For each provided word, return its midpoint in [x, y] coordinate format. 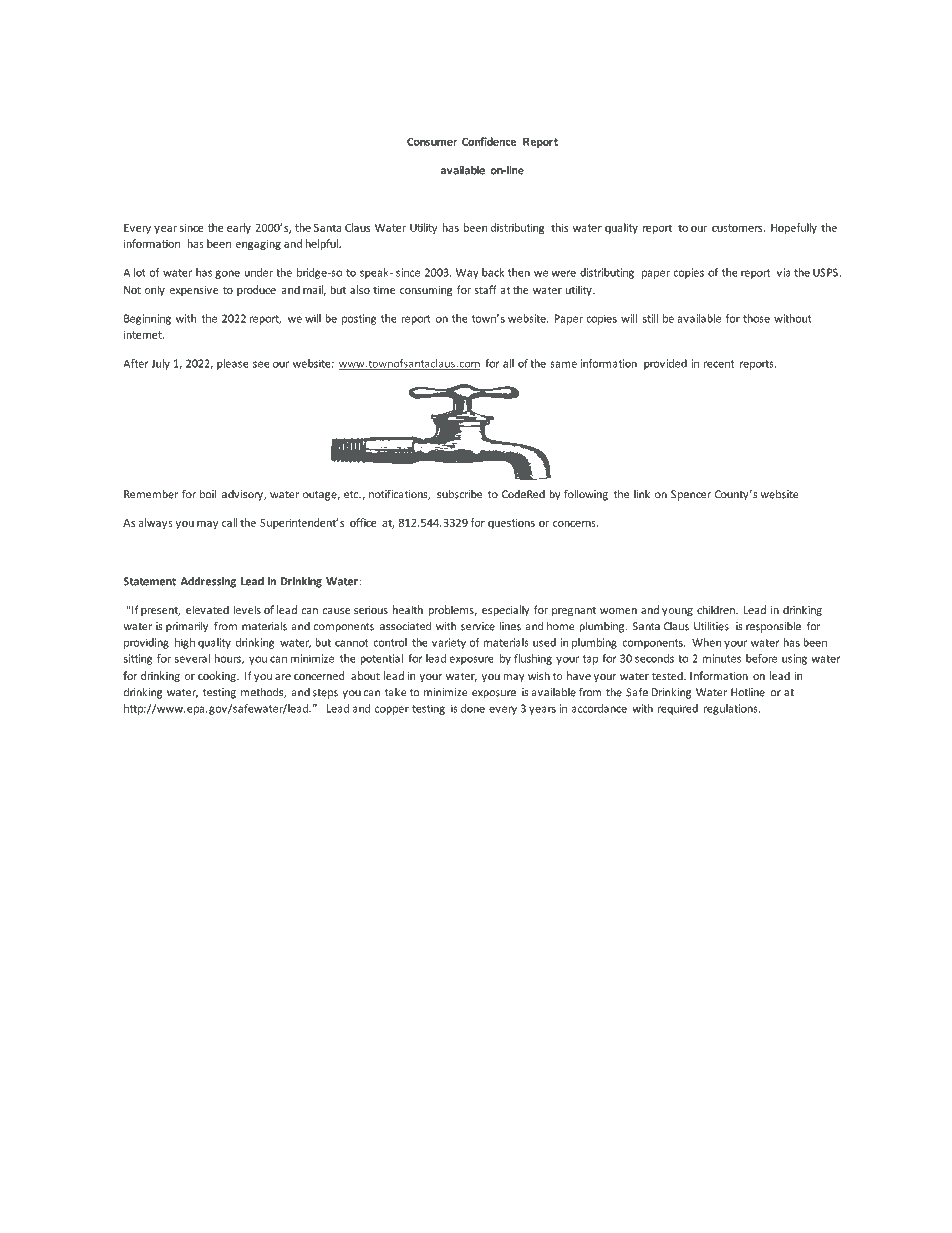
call [229, 522]
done [473, 708]
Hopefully [794, 228]
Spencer [691, 495]
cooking [218, 676]
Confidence [489, 141]
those [756, 318]
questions [511, 523]
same [563, 364]
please [233, 364]
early [239, 228]
